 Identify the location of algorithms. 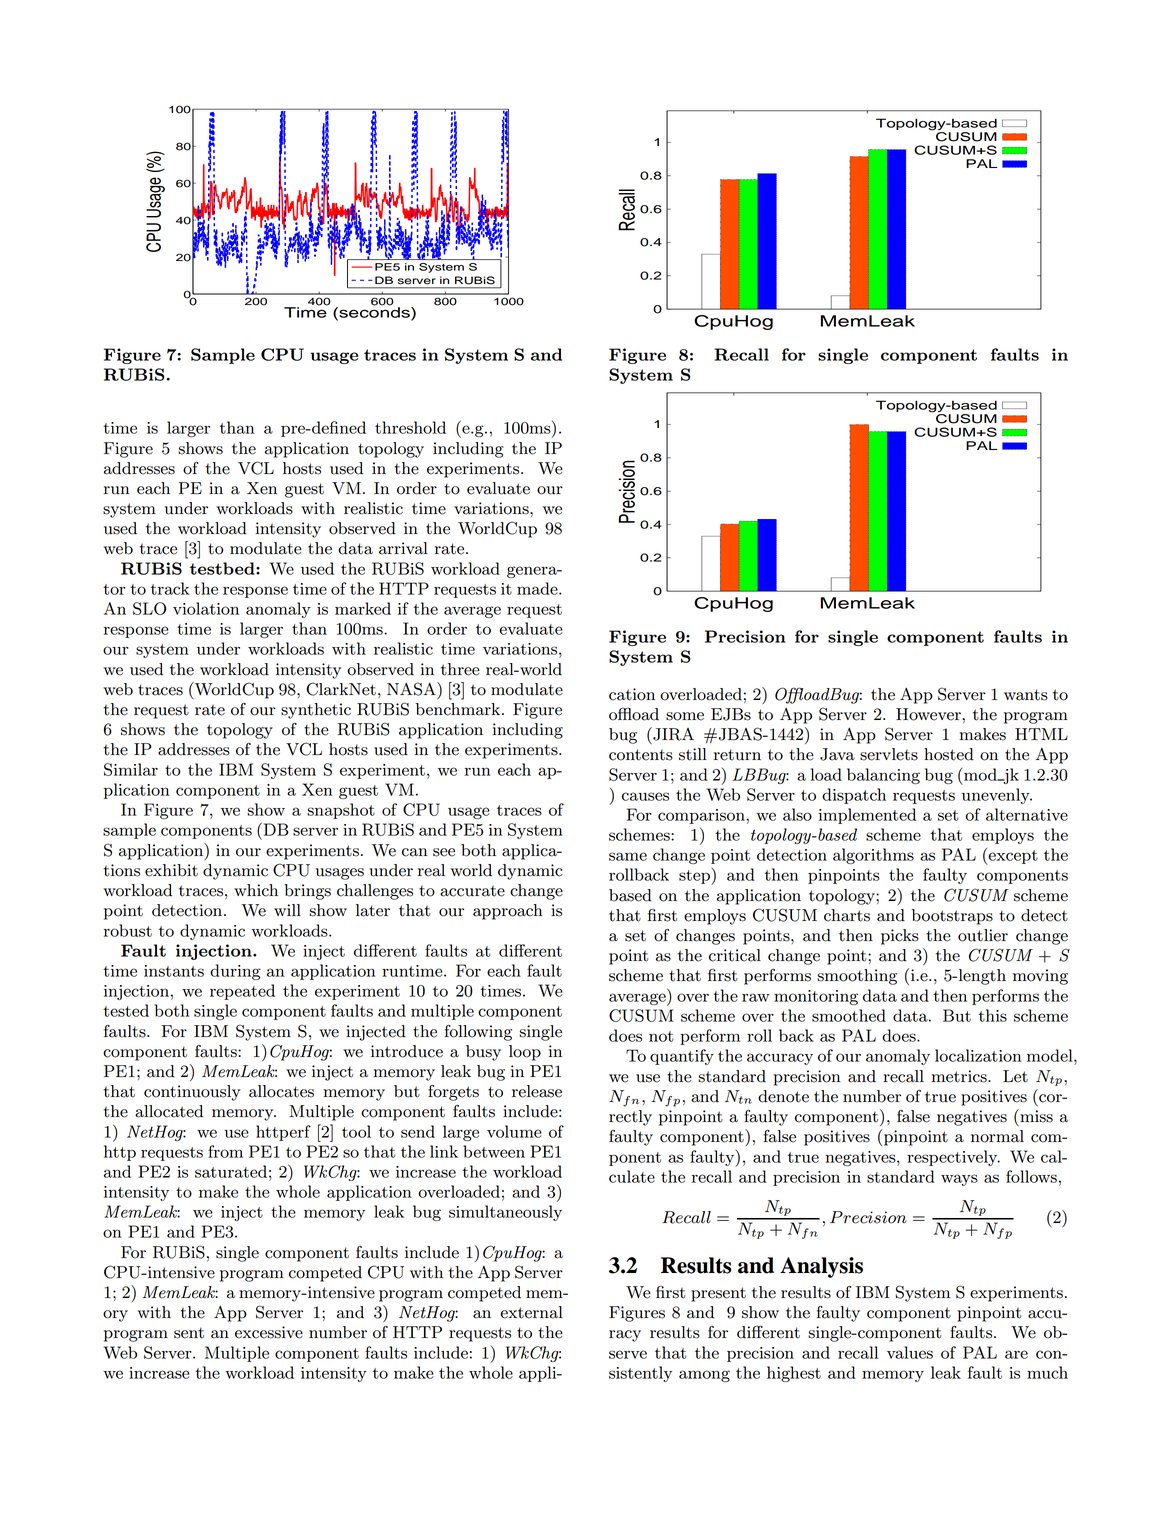
(873, 856).
